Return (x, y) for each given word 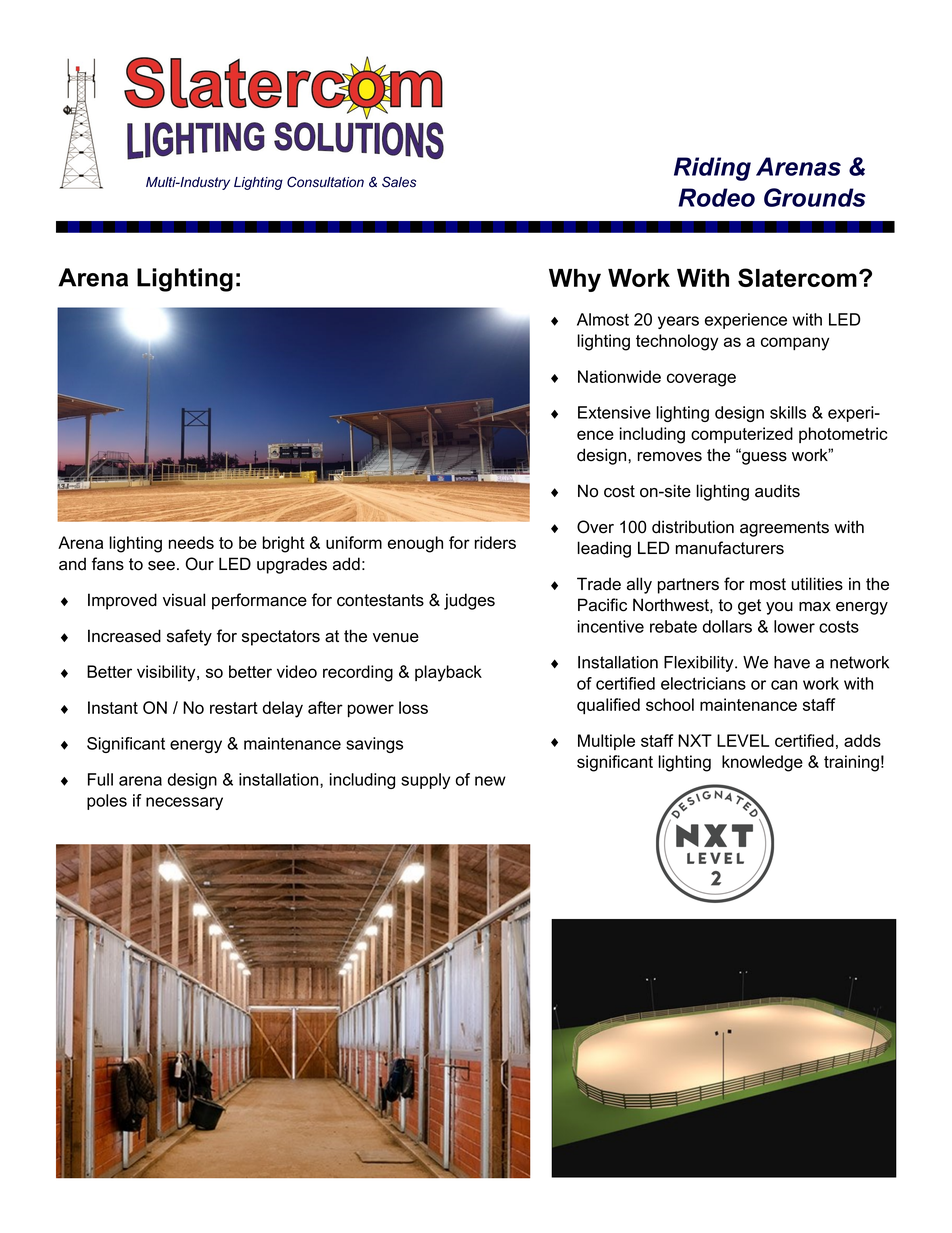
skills (788, 412)
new (490, 781)
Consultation (325, 182)
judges (469, 601)
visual (184, 600)
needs (191, 542)
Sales (399, 182)
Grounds (815, 197)
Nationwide (619, 376)
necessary (184, 803)
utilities (817, 584)
